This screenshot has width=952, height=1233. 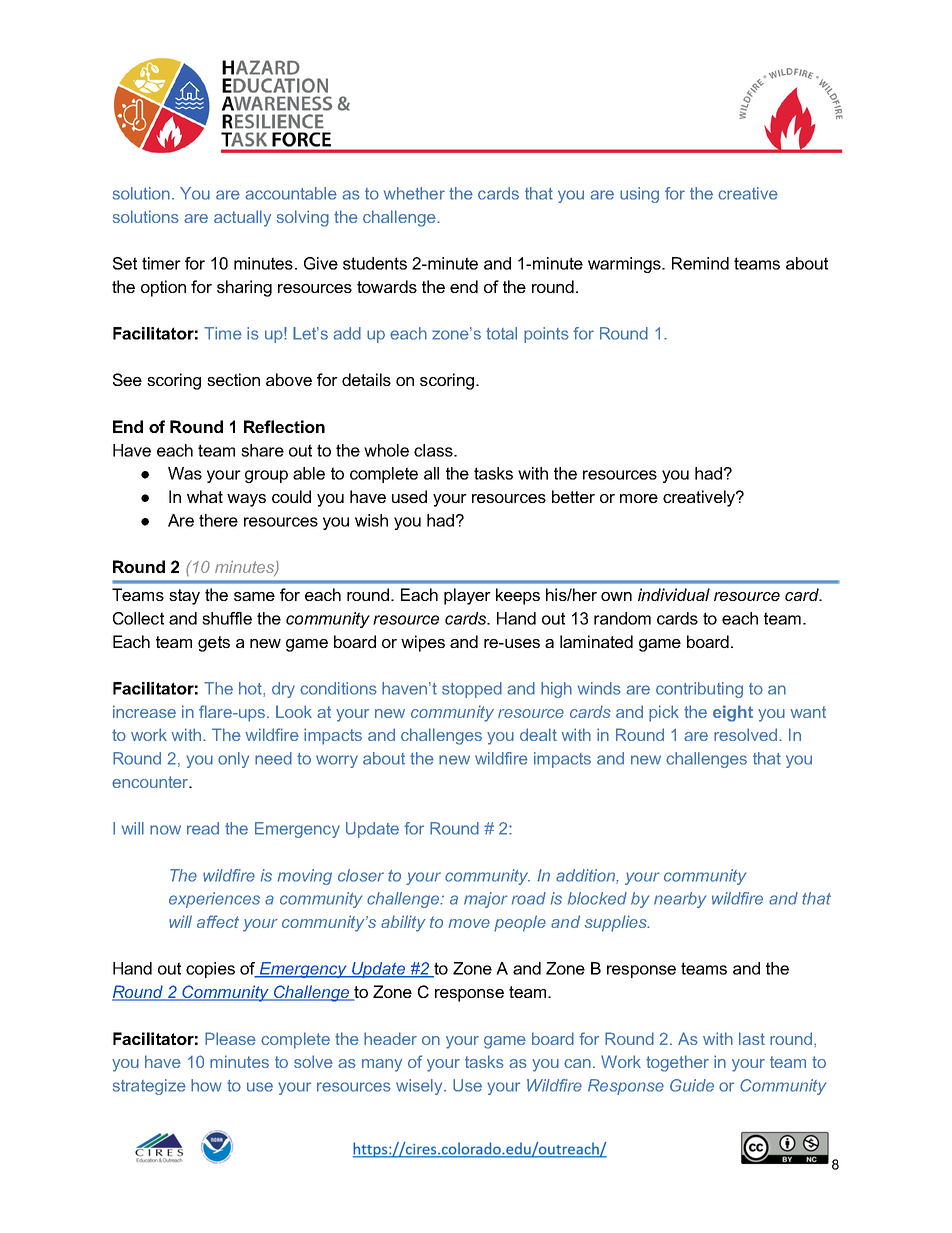 I want to click on gets, so click(x=214, y=644).
